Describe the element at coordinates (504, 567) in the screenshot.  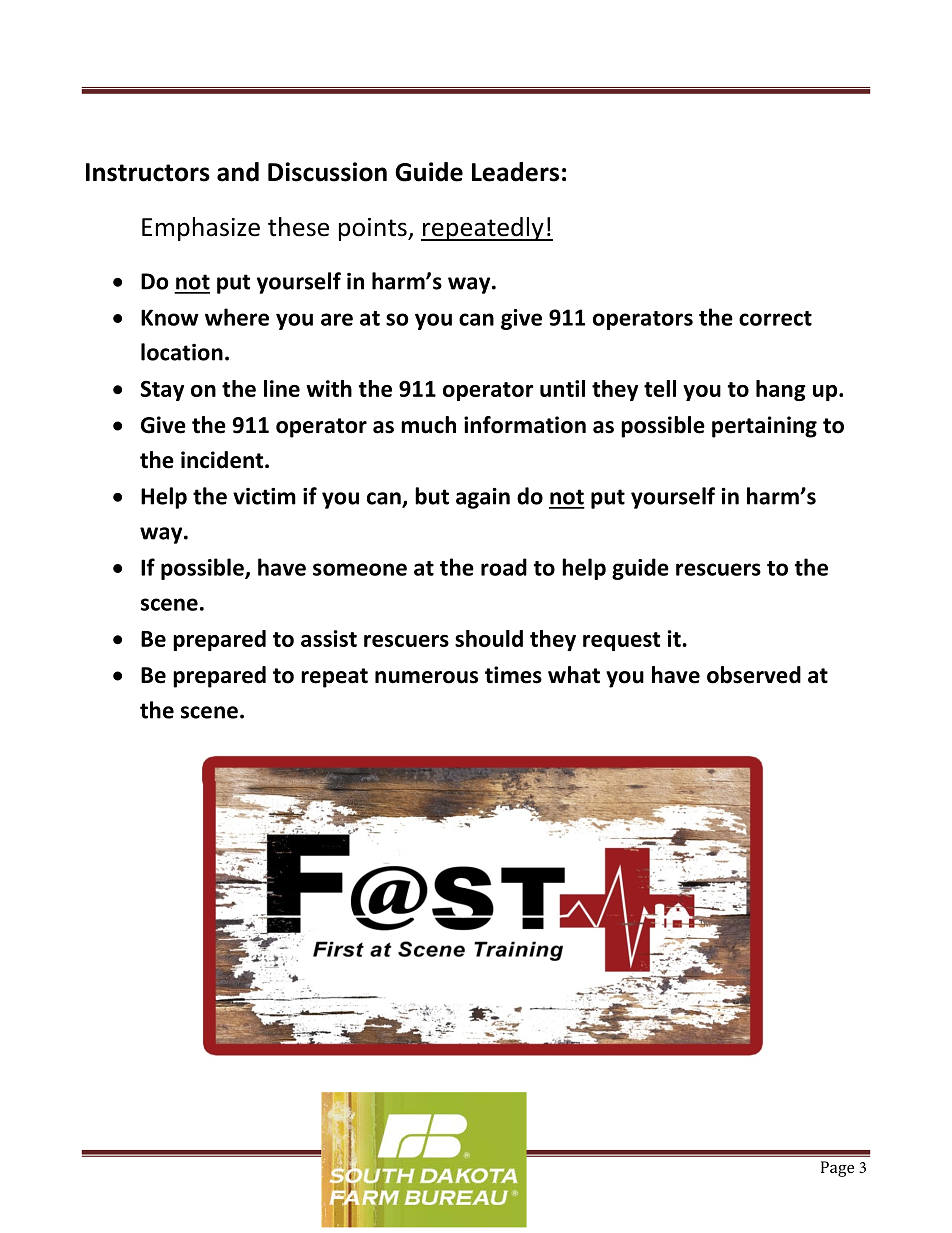
I see `road` at that location.
